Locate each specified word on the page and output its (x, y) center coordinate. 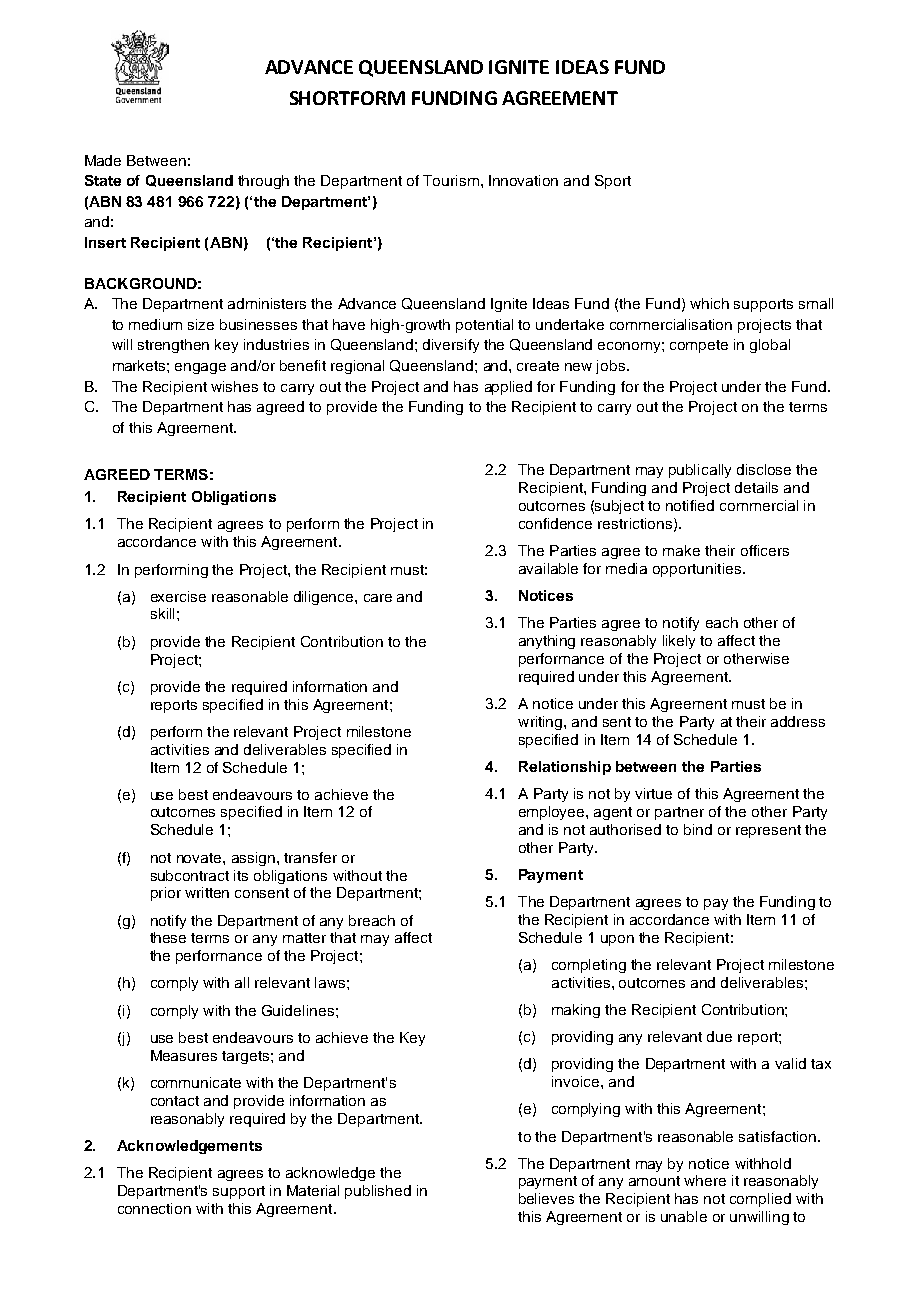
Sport (613, 182)
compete (699, 346)
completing (589, 966)
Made (103, 160)
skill (162, 613)
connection (154, 1208)
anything (547, 642)
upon (617, 940)
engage (200, 368)
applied (508, 388)
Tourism (451, 180)
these (168, 937)
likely (679, 642)
